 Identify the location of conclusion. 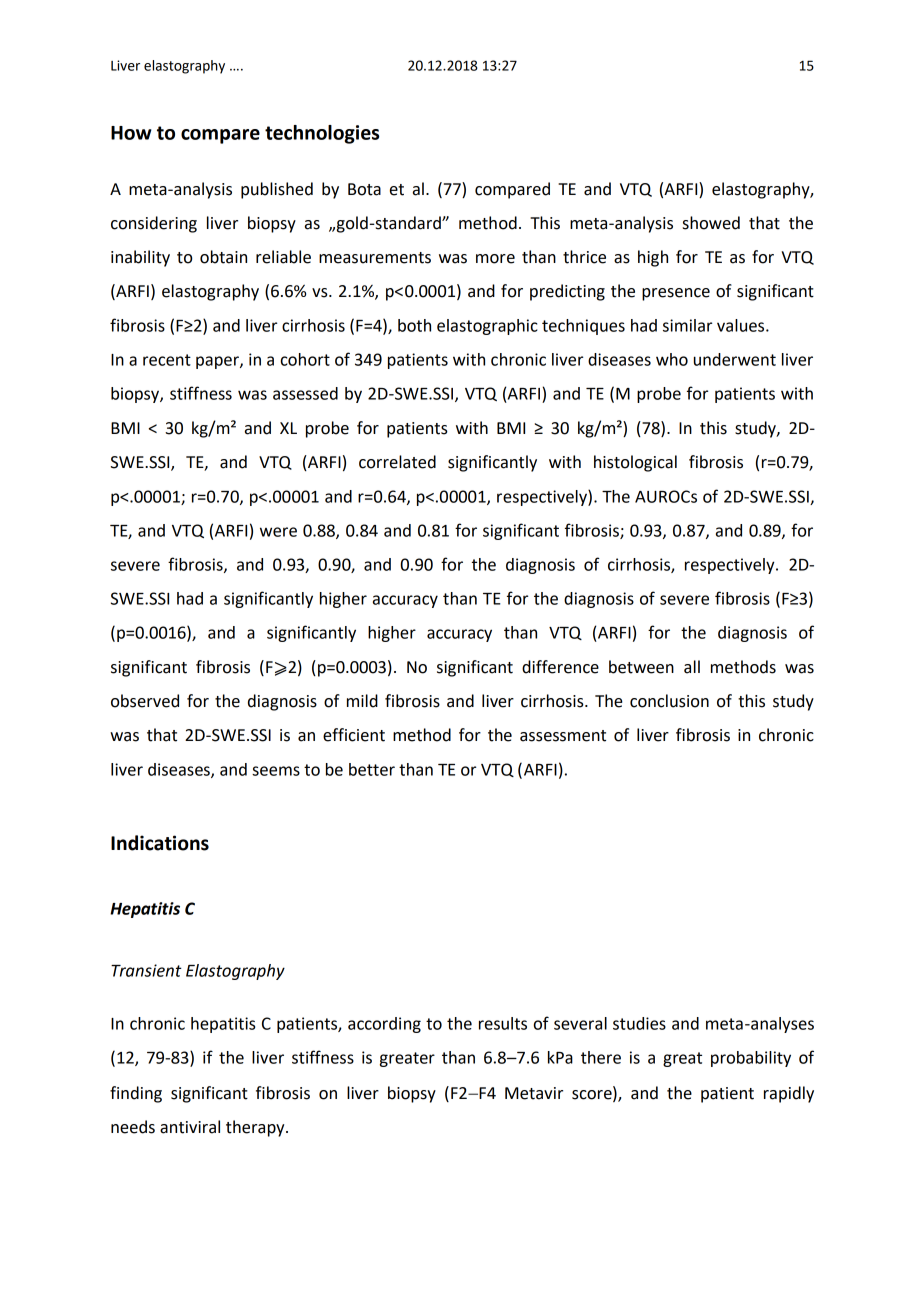
(669, 701).
